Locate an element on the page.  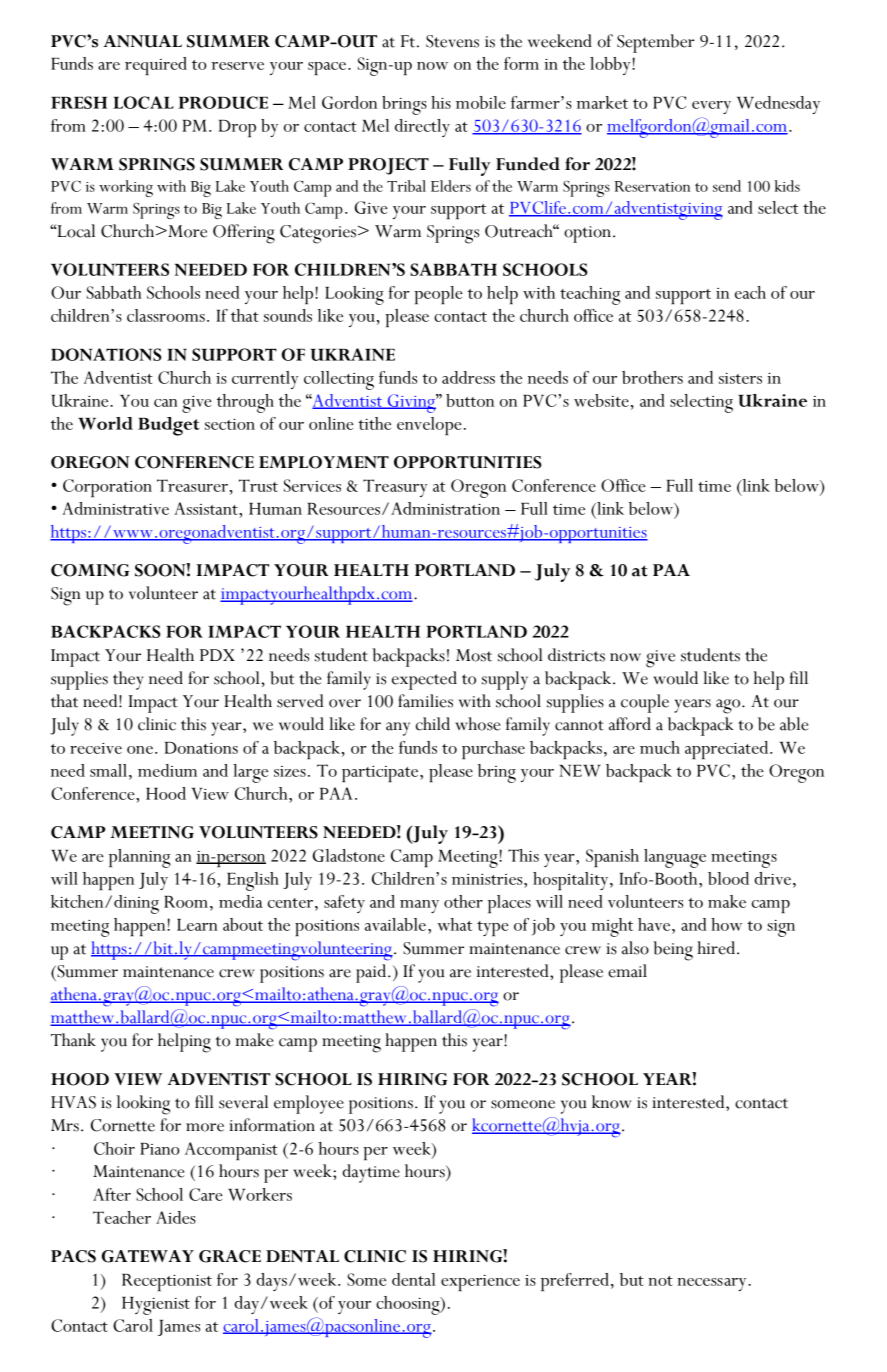
planning is located at coordinates (140, 858).
